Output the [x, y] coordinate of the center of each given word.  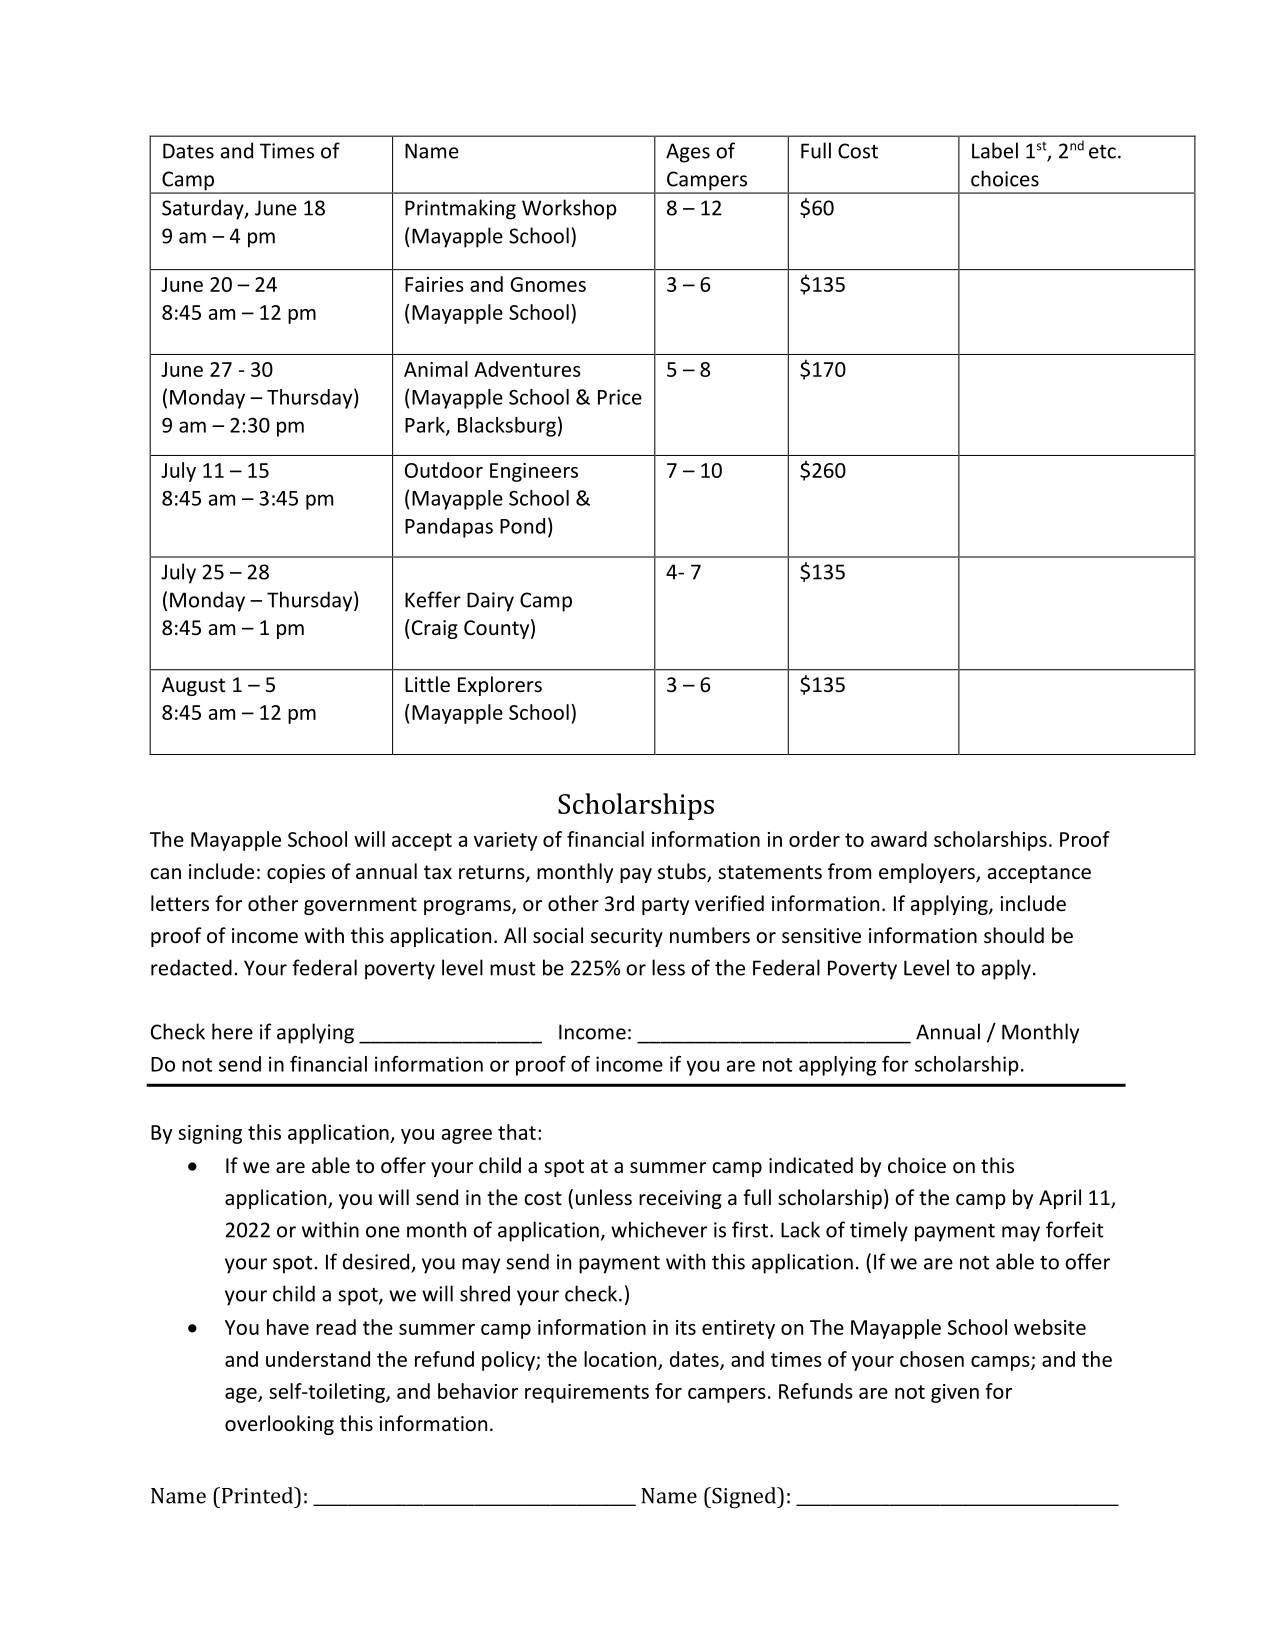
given [955, 1393]
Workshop [569, 209]
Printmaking [460, 209]
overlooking [279, 1425]
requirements [587, 1393]
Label [995, 150]
